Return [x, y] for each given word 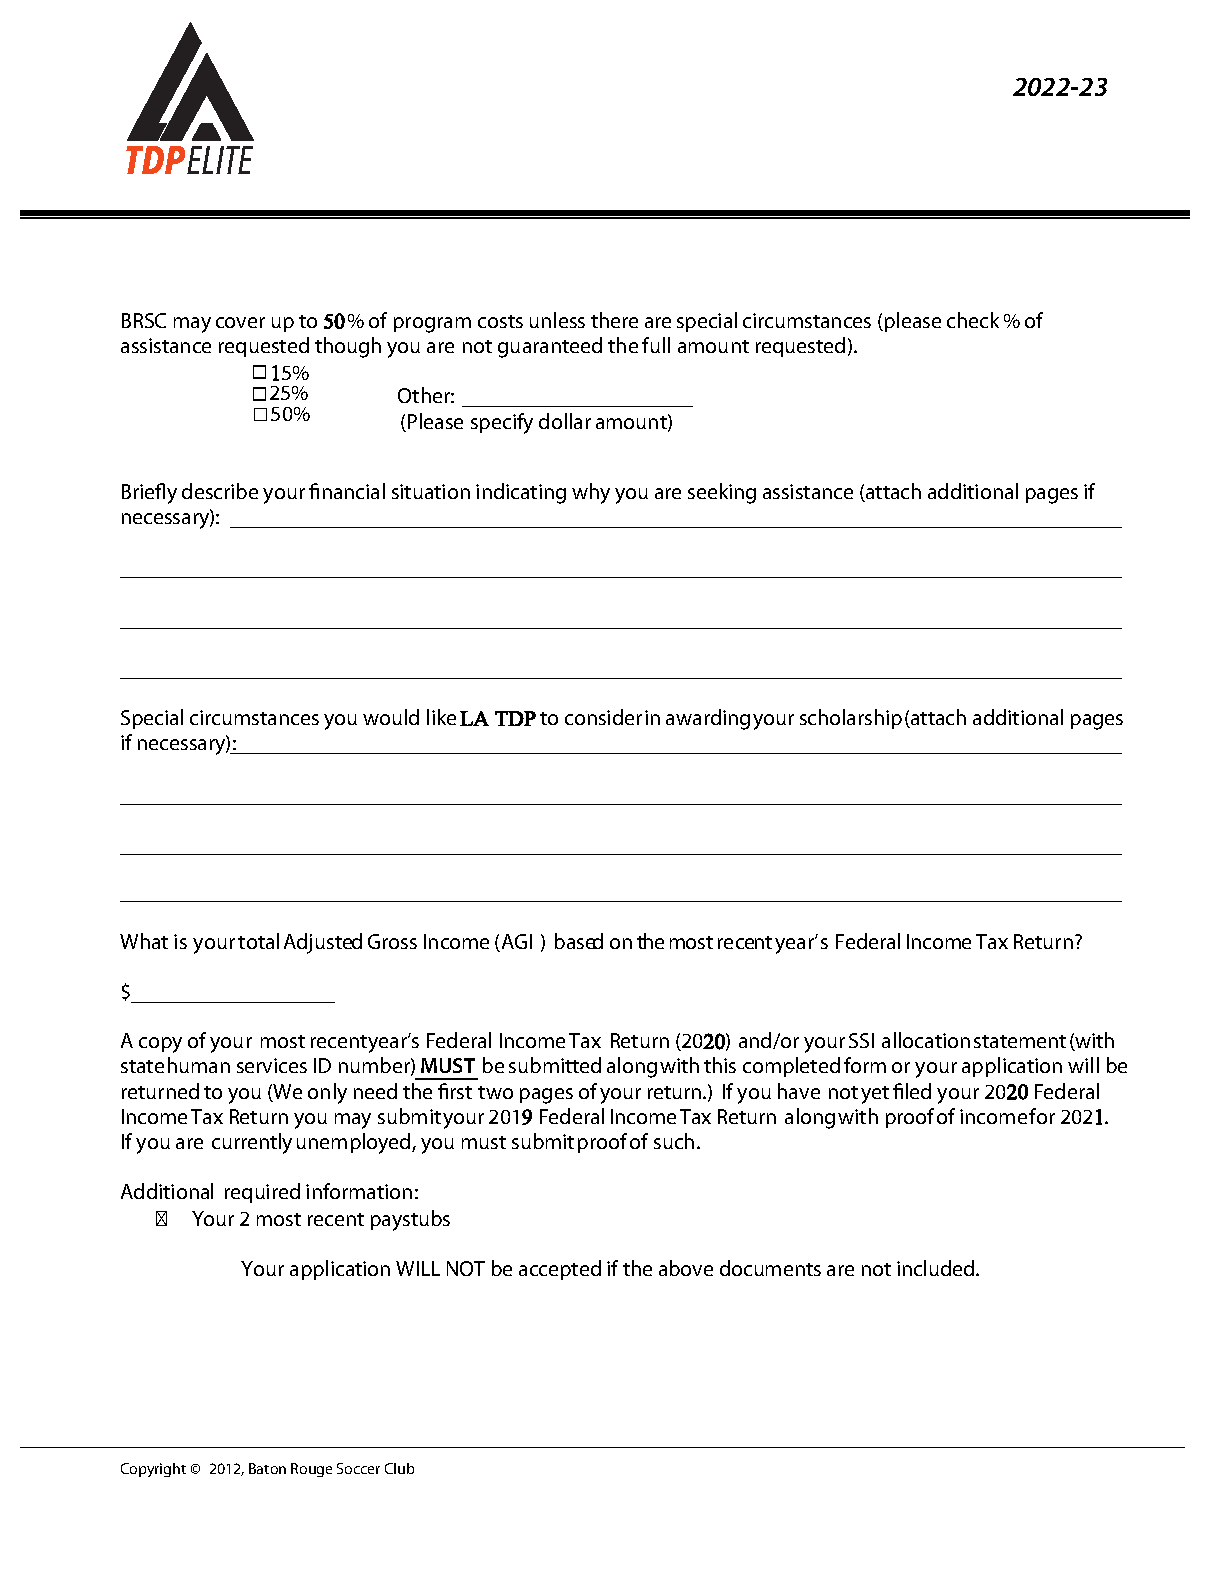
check [973, 320]
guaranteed [550, 347]
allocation [926, 1040]
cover [240, 322]
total [258, 941]
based [579, 941]
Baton [267, 1468]
